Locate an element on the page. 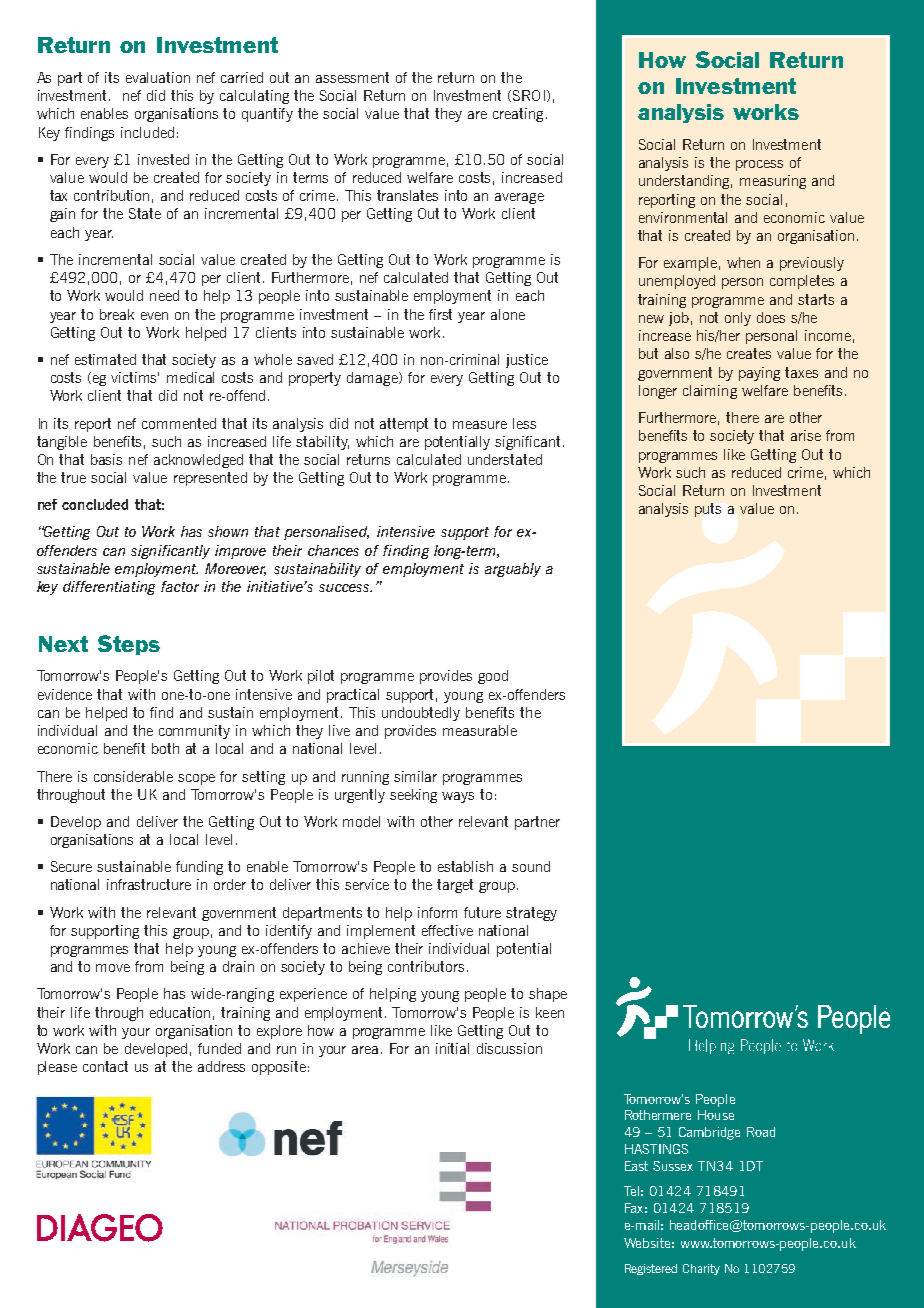  process is located at coordinates (759, 165).
